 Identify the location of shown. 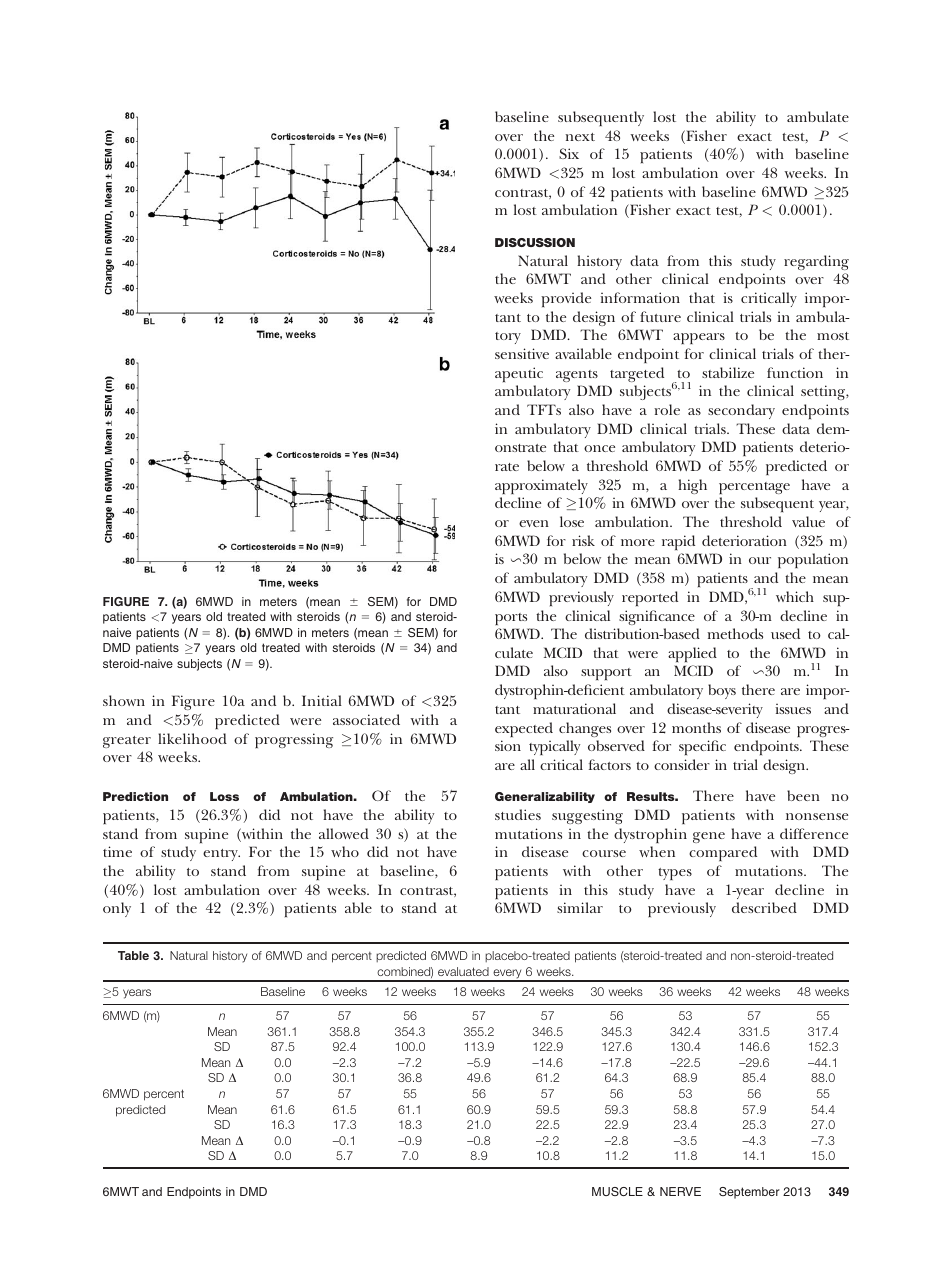
(124, 700).
